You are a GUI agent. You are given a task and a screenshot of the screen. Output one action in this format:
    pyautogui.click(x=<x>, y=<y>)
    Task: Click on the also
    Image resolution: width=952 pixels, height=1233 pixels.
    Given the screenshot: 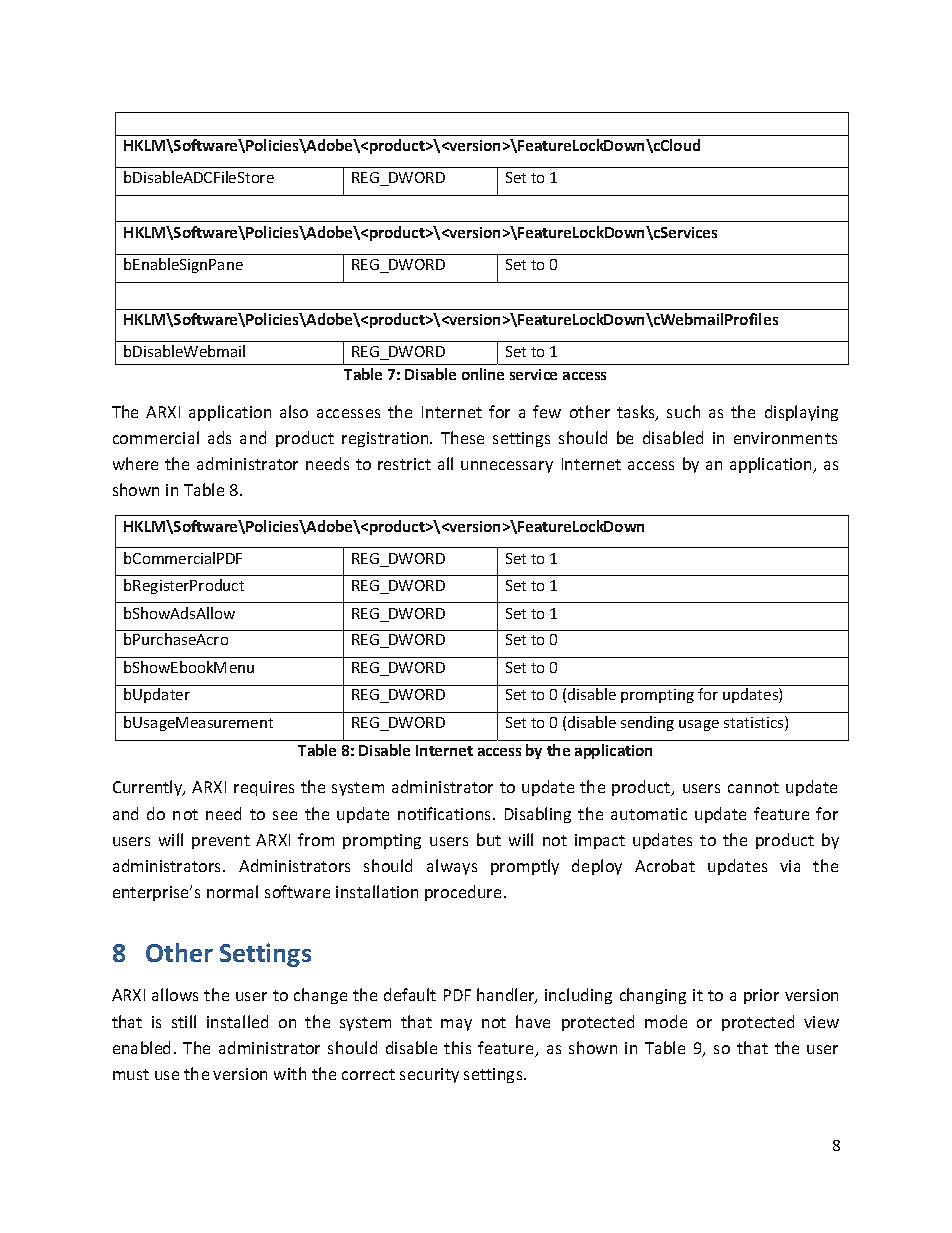 What is the action you would take?
    pyautogui.click(x=294, y=411)
